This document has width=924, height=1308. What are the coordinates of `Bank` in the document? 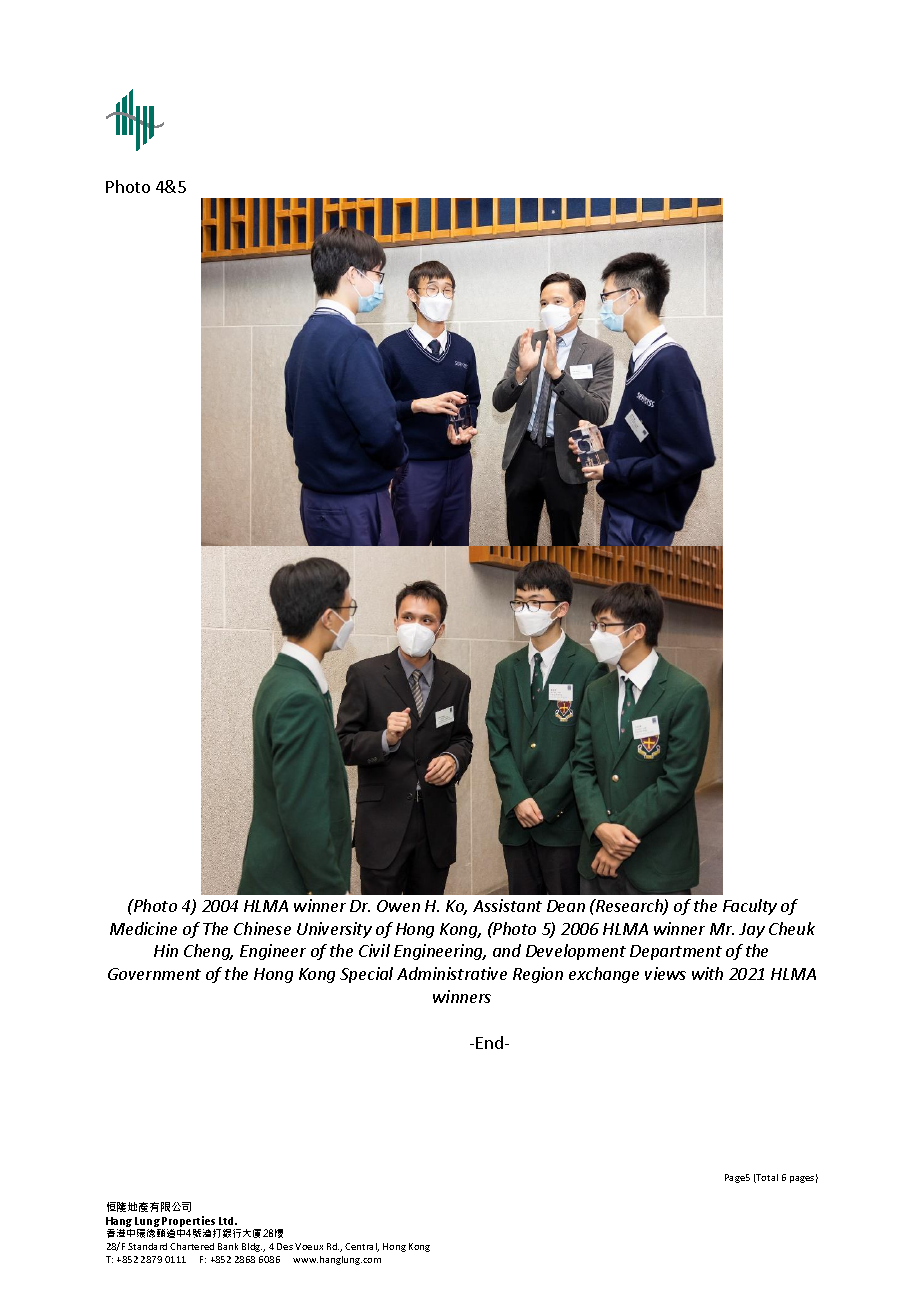 It's located at (228, 1246).
